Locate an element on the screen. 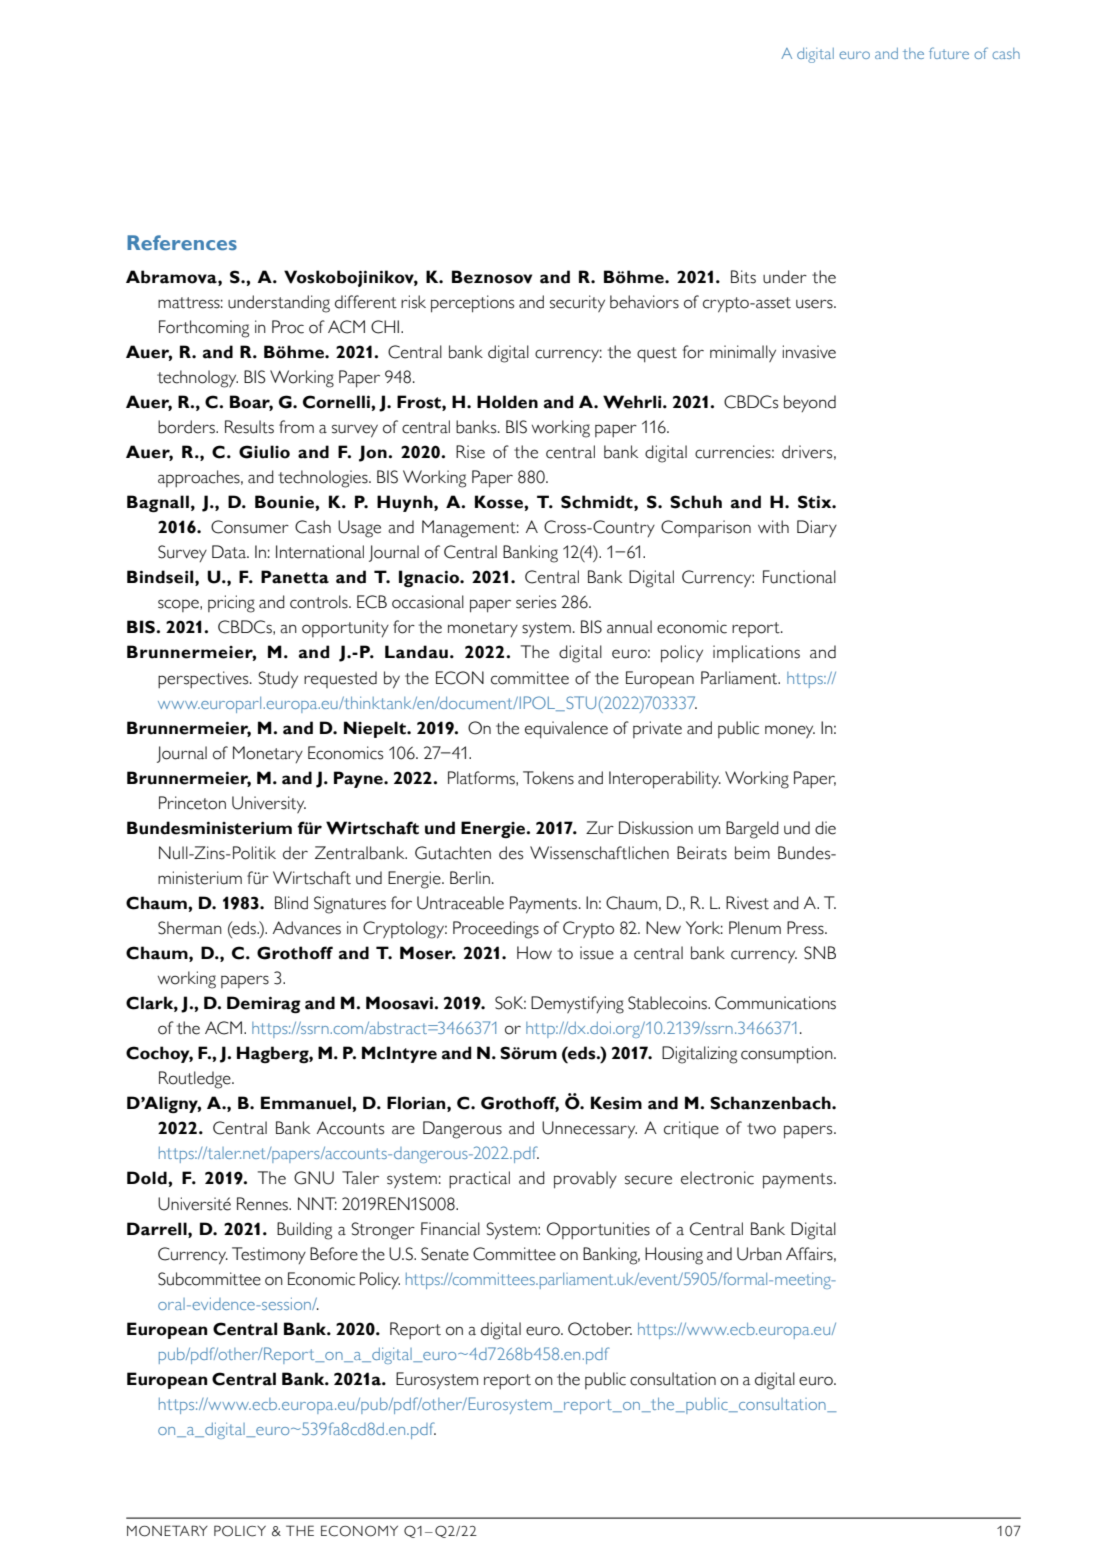 The image size is (1105, 1562). security is located at coordinates (577, 303).
